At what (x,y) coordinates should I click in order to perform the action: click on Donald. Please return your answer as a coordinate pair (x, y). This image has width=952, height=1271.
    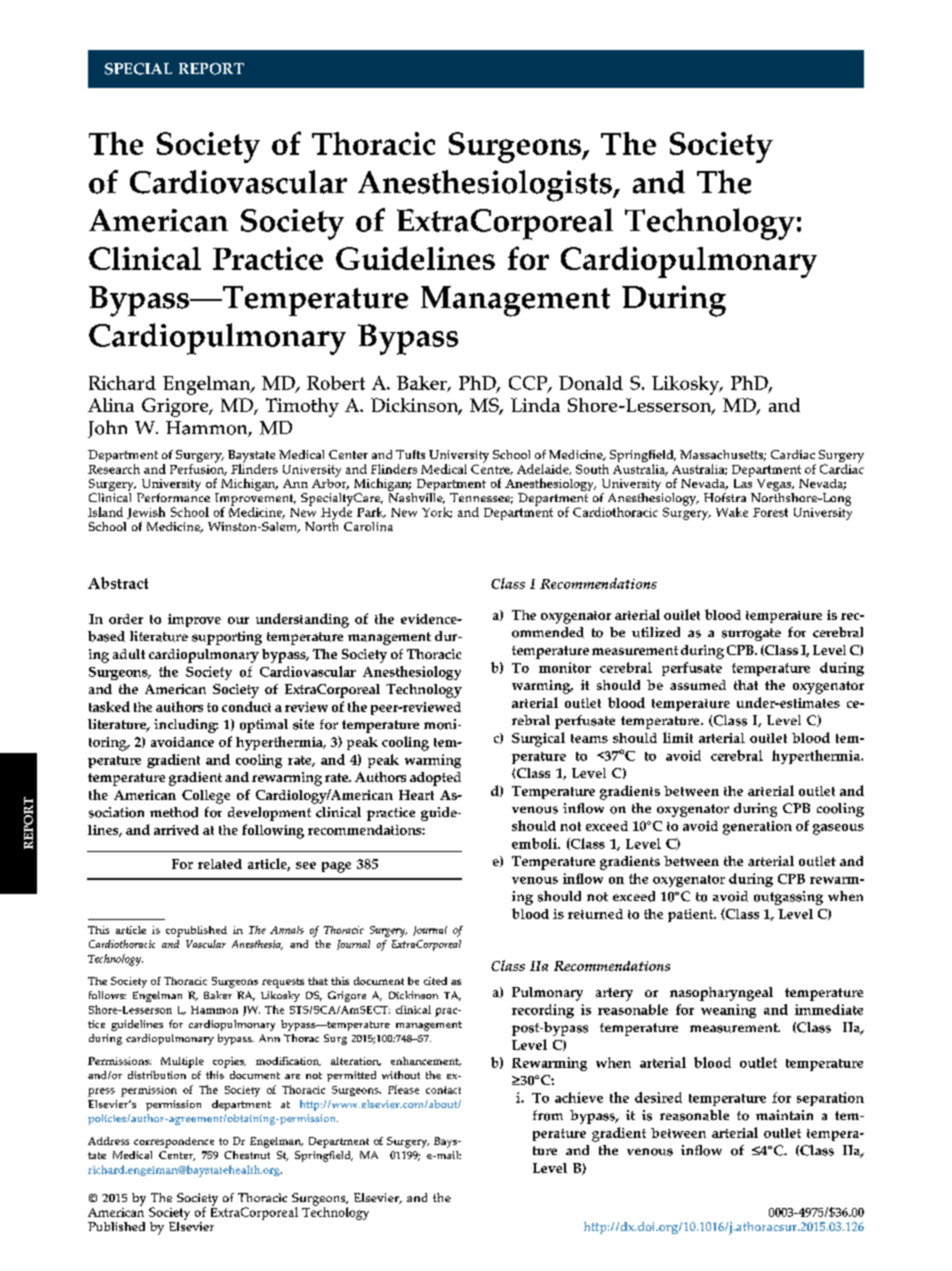
    Looking at the image, I should click on (591, 383).
